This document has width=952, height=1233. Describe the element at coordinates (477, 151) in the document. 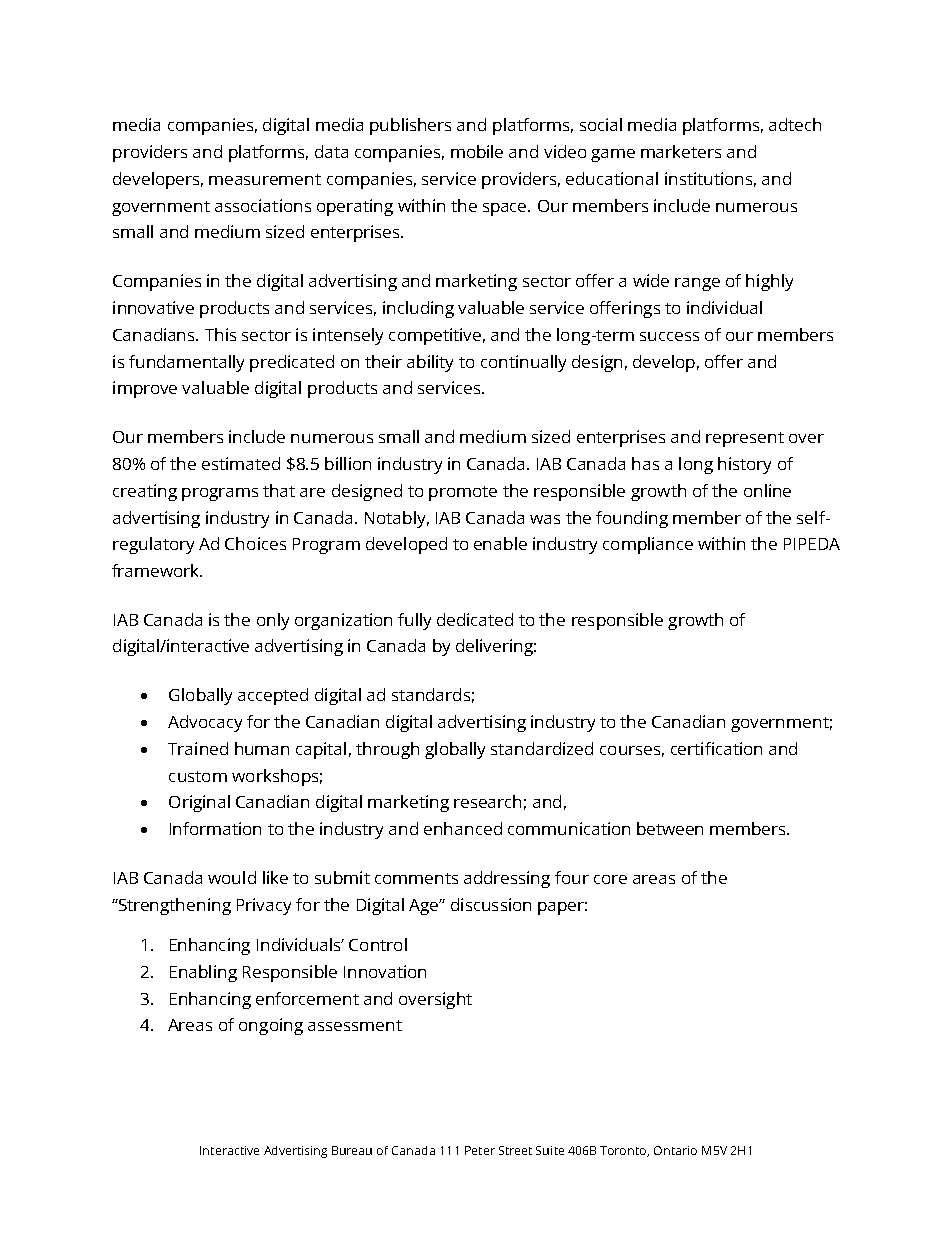

I see `mobile` at that location.
